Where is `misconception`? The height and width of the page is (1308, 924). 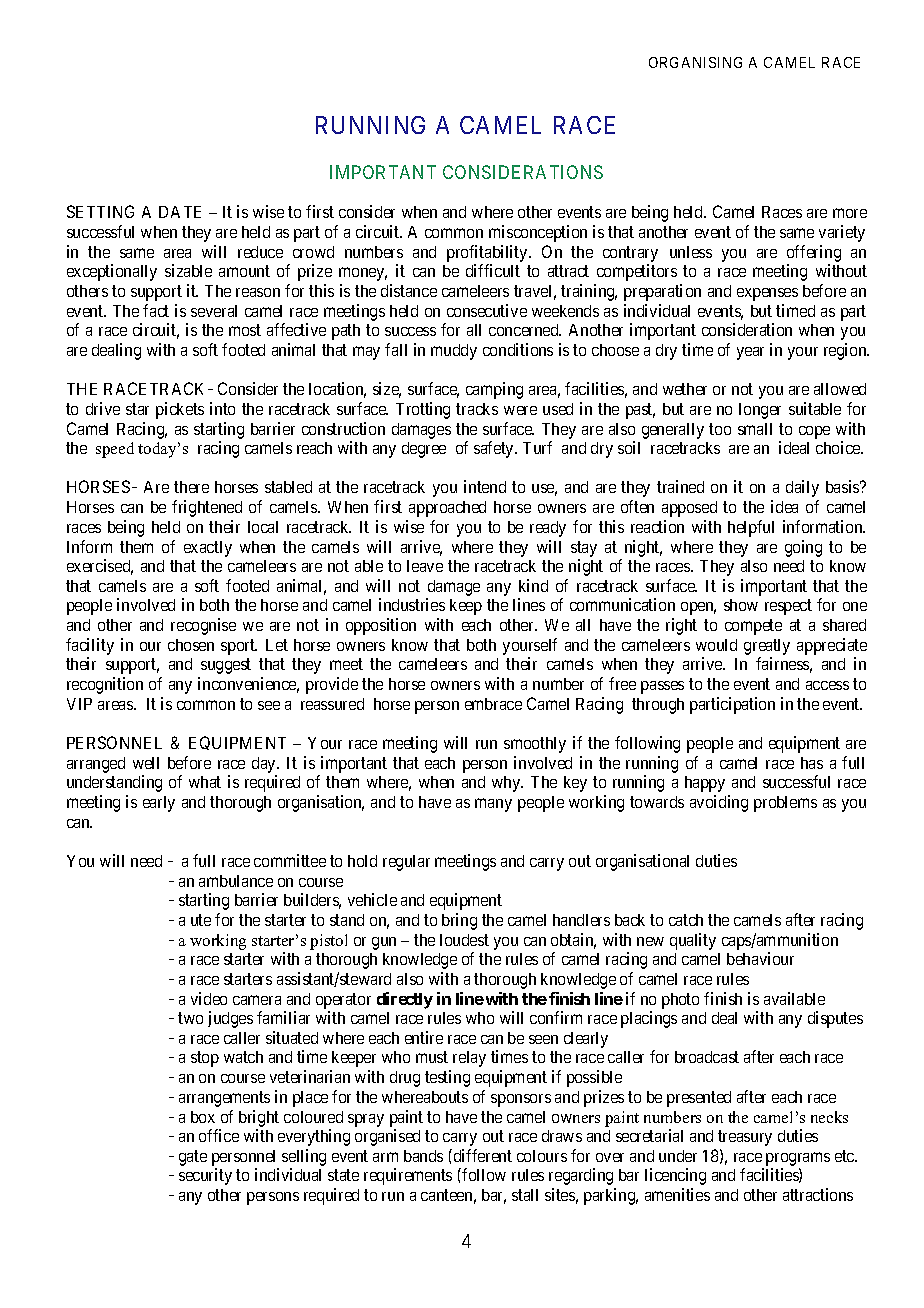 misconception is located at coordinates (538, 233).
